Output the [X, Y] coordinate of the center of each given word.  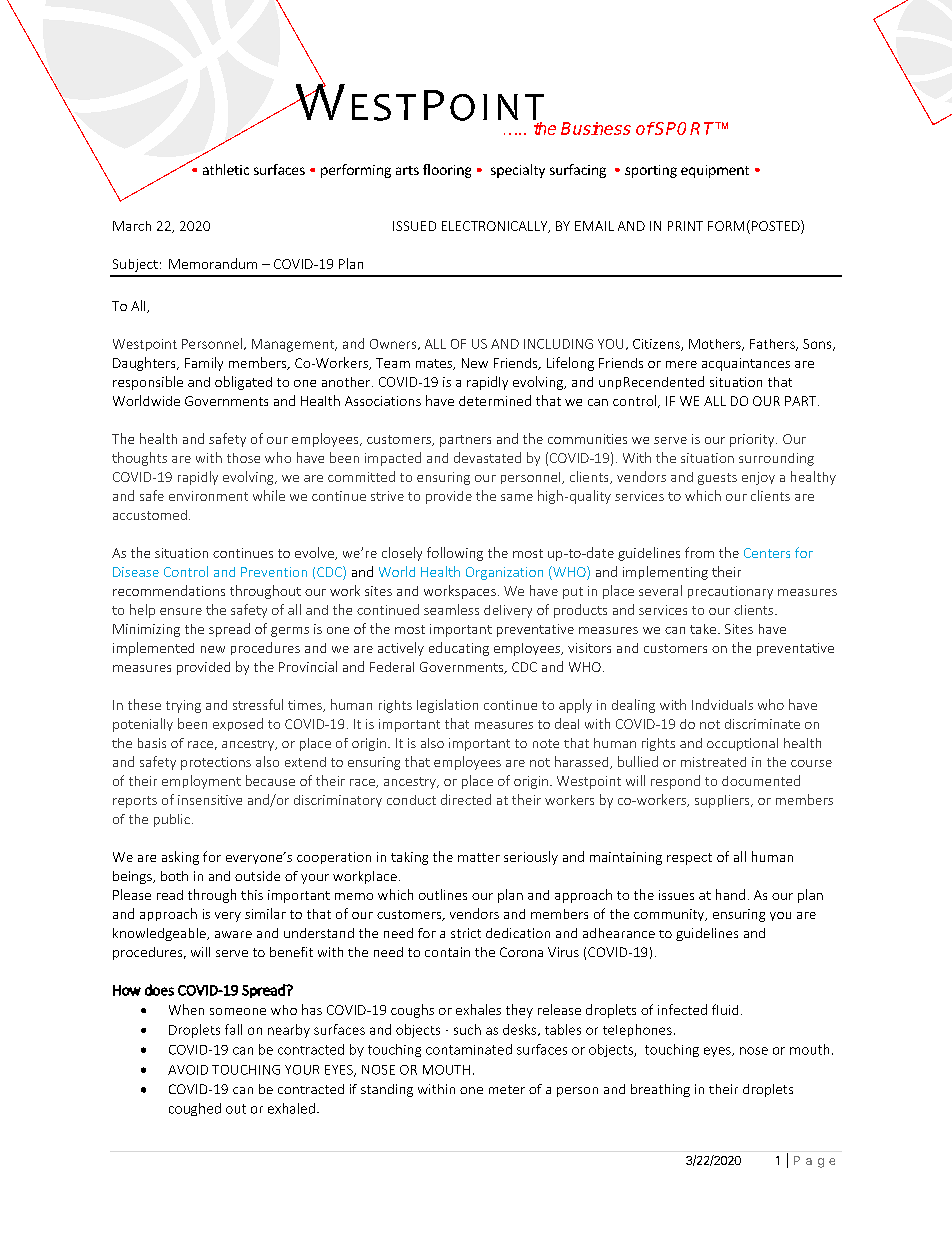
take [704, 629]
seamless [451, 609]
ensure [181, 611]
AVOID [188, 1070]
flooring [447, 171]
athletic [226, 169]
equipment [715, 171]
